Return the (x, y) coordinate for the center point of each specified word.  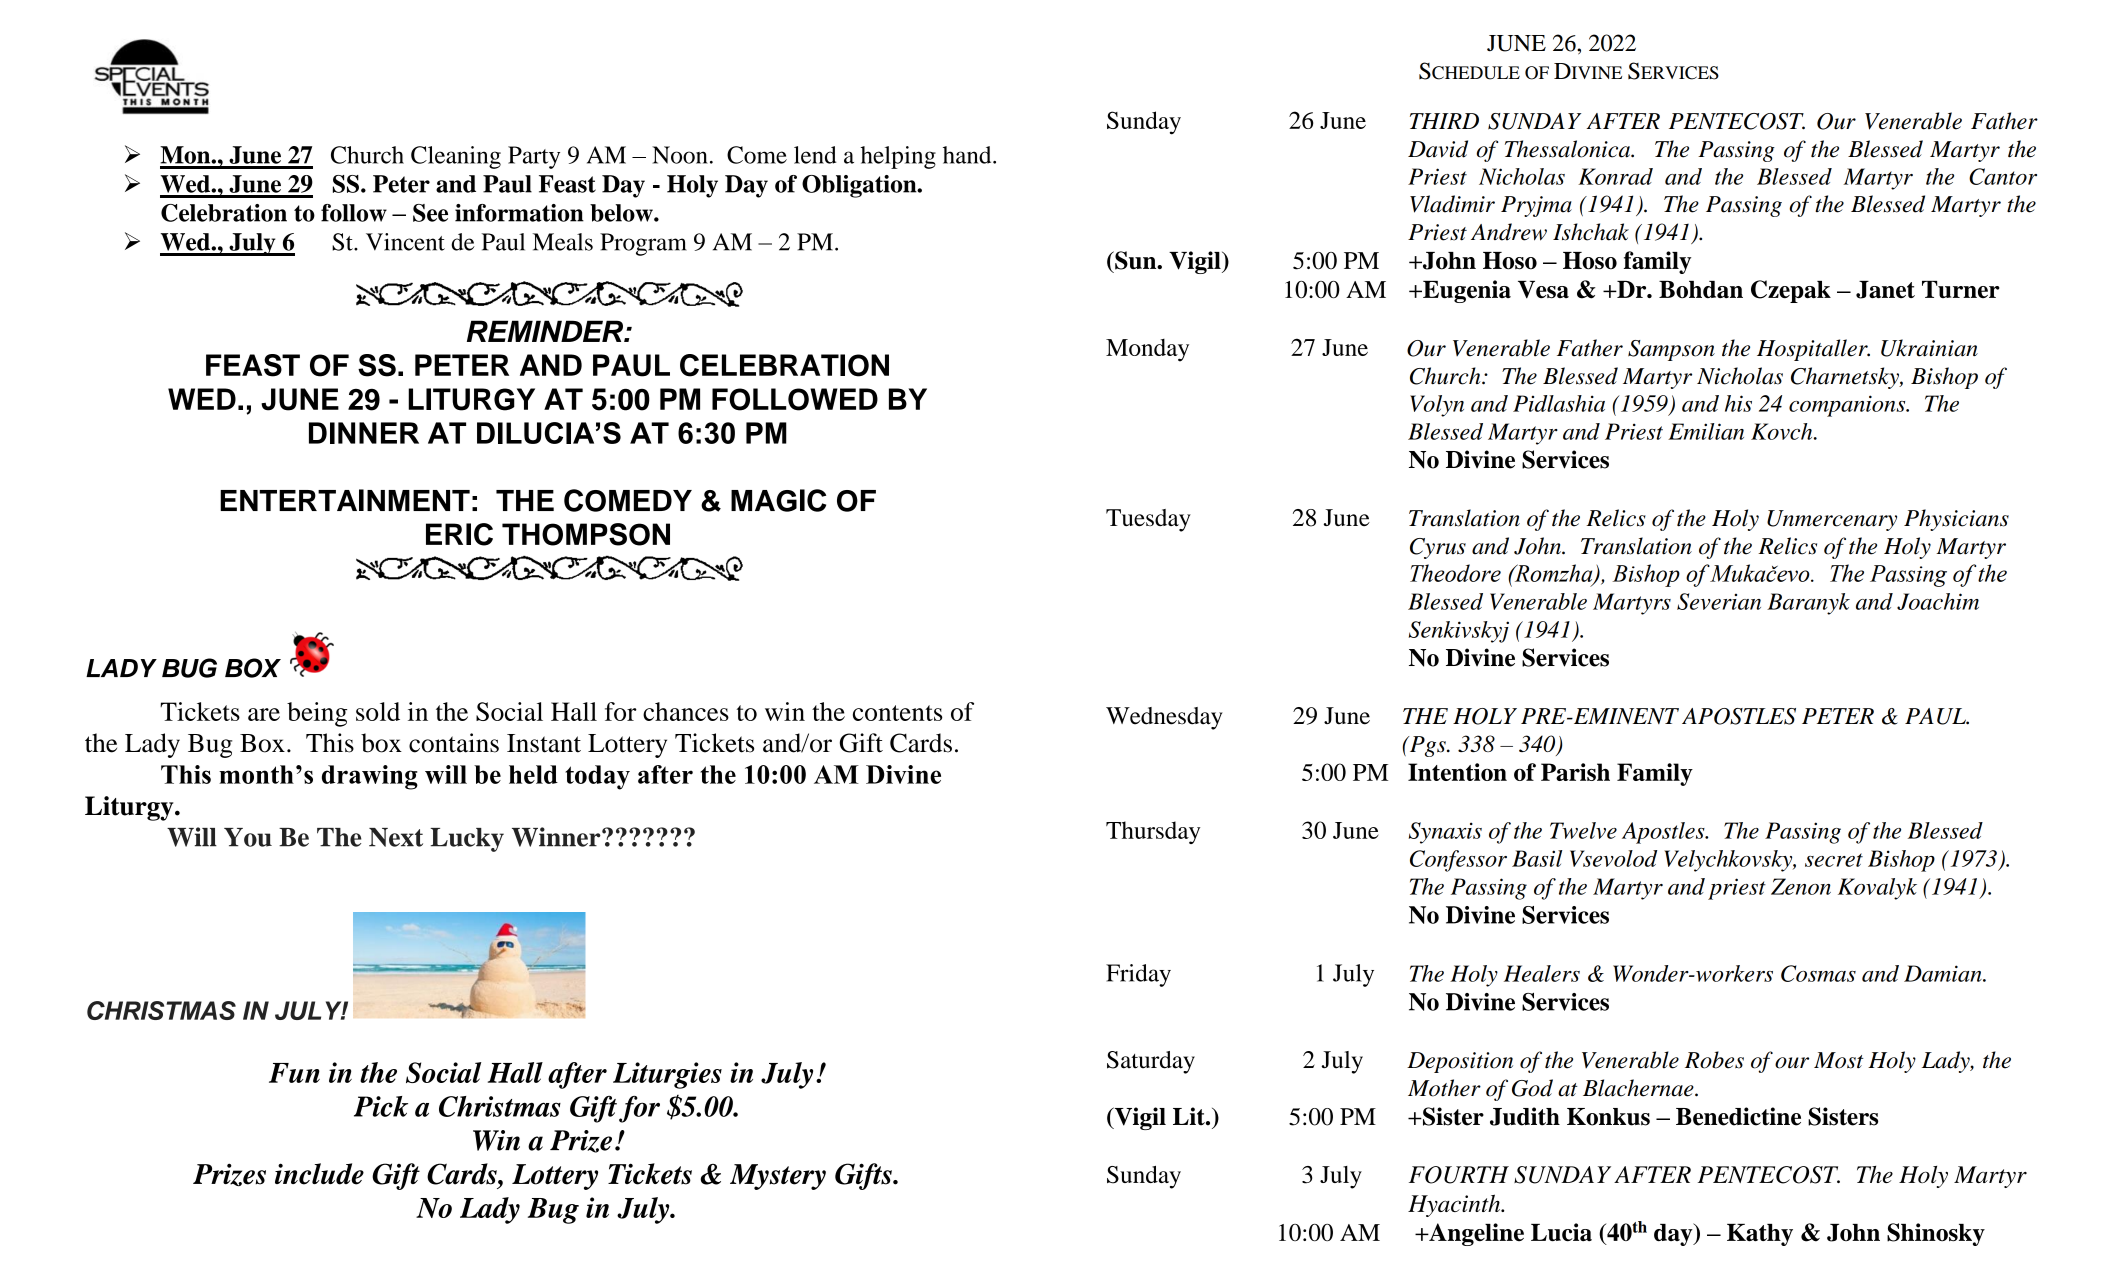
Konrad (1615, 176)
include (319, 1174)
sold (378, 711)
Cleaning (456, 157)
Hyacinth (1455, 1205)
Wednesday (1164, 718)
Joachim (1938, 601)
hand (968, 155)
